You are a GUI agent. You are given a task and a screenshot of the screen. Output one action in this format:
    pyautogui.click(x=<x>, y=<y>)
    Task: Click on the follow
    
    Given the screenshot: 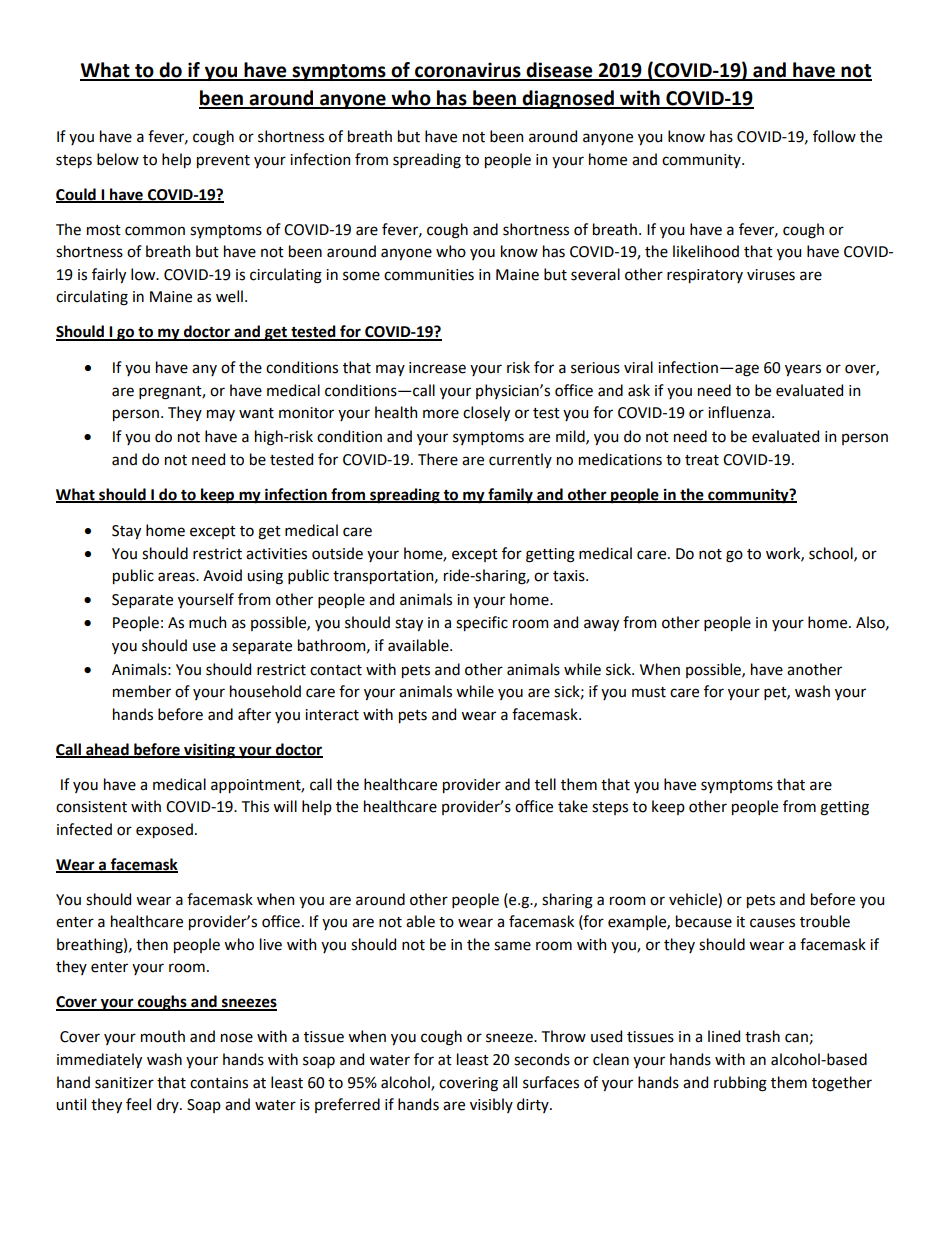 What is the action you would take?
    pyautogui.click(x=834, y=136)
